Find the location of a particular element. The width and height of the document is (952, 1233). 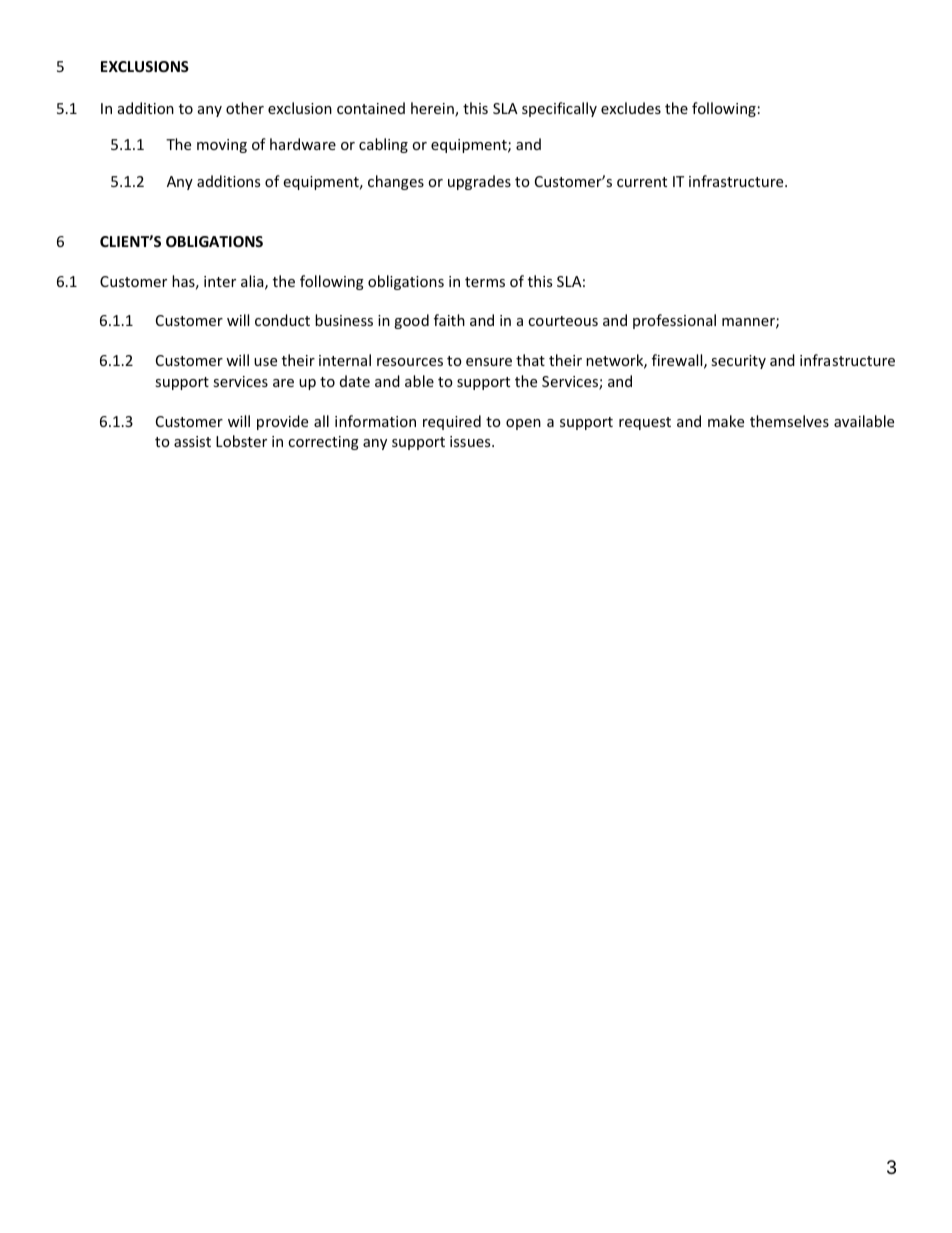

upgrades is located at coordinates (479, 182).
